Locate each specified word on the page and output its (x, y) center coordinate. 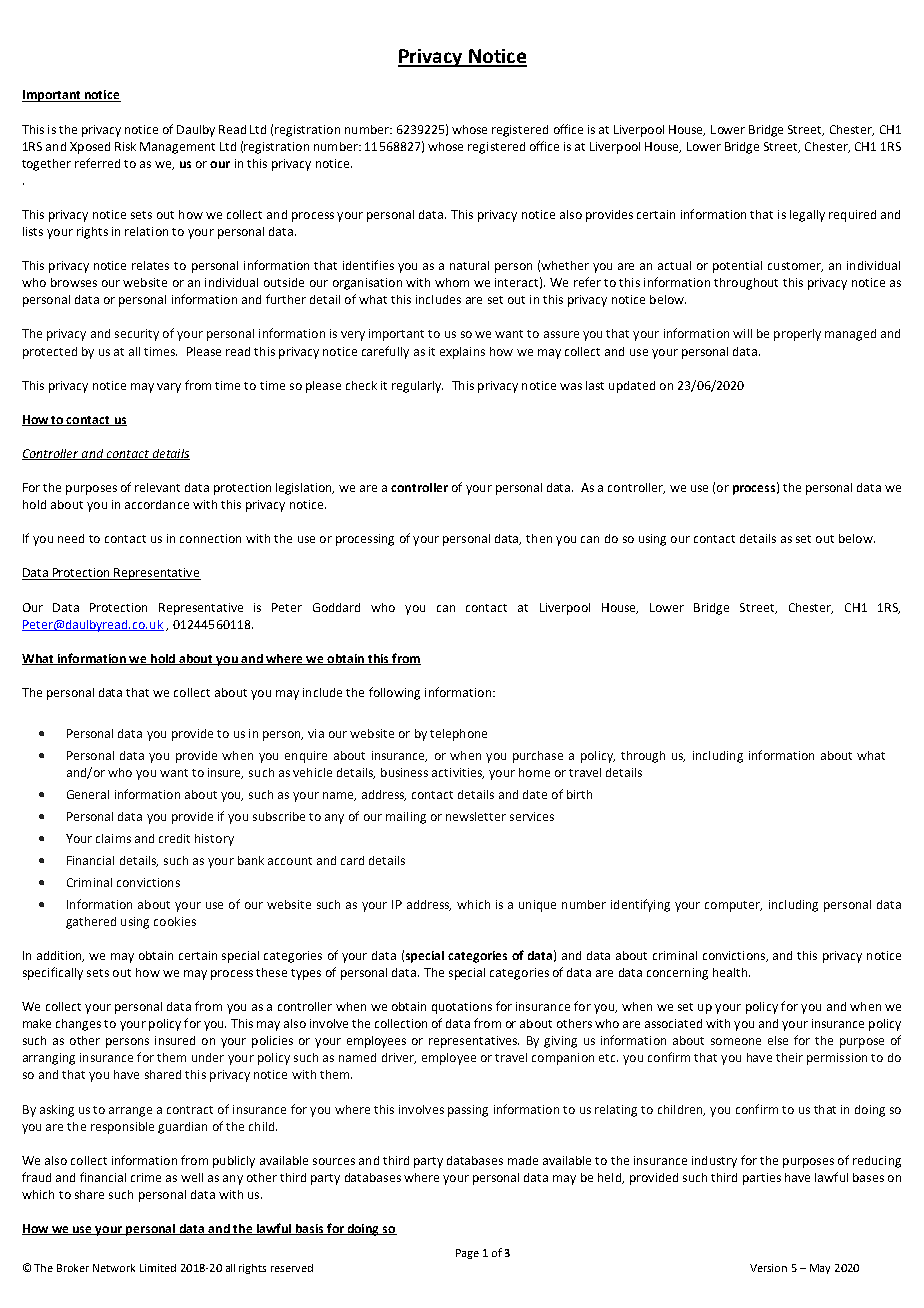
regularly (417, 387)
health (731, 972)
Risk (125, 146)
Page (467, 1254)
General (88, 794)
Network (114, 1268)
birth (579, 794)
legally (807, 216)
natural (469, 265)
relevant (157, 487)
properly (797, 335)
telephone (458, 735)
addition (60, 956)
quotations (462, 1008)
